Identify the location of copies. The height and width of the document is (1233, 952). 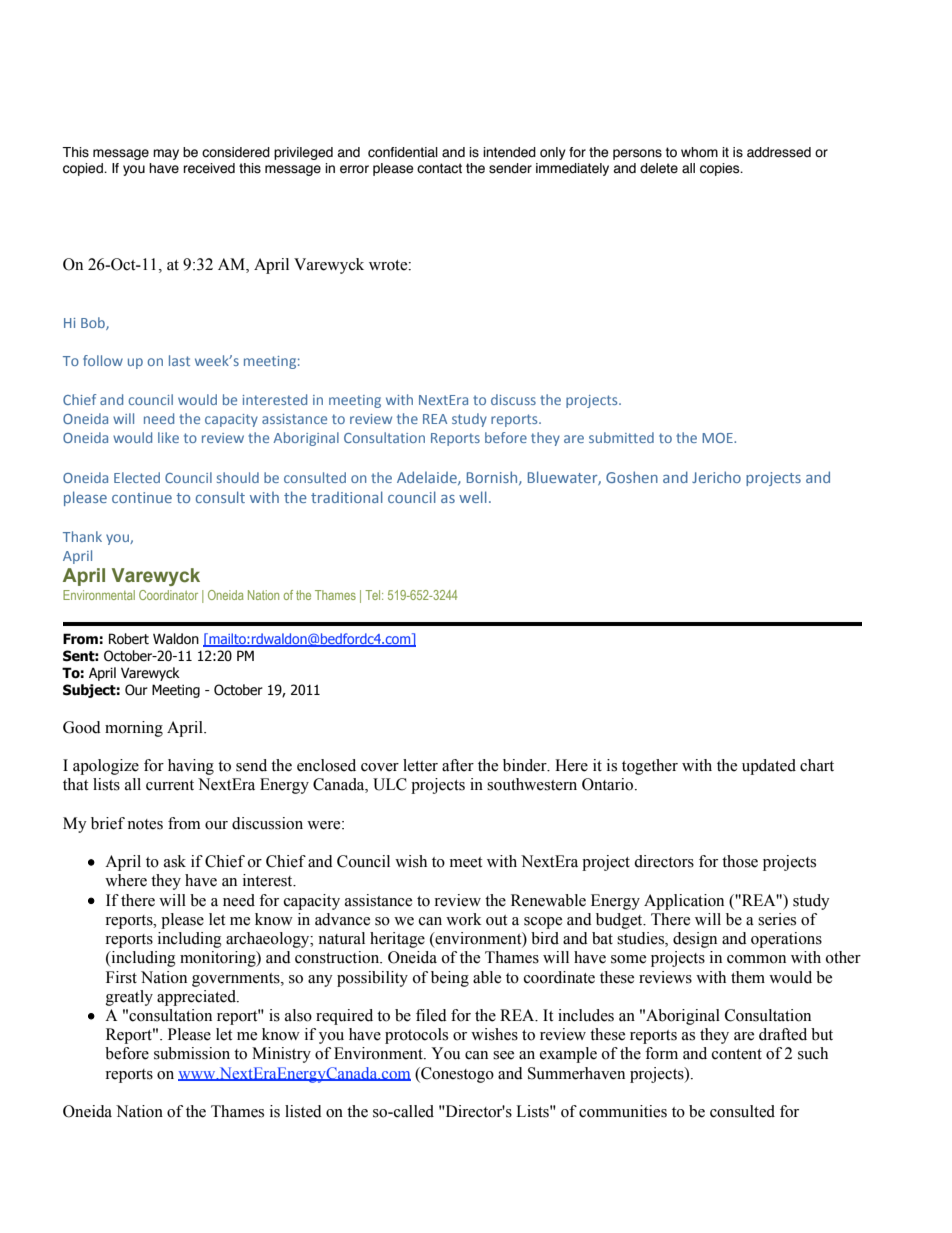
(721, 169).
